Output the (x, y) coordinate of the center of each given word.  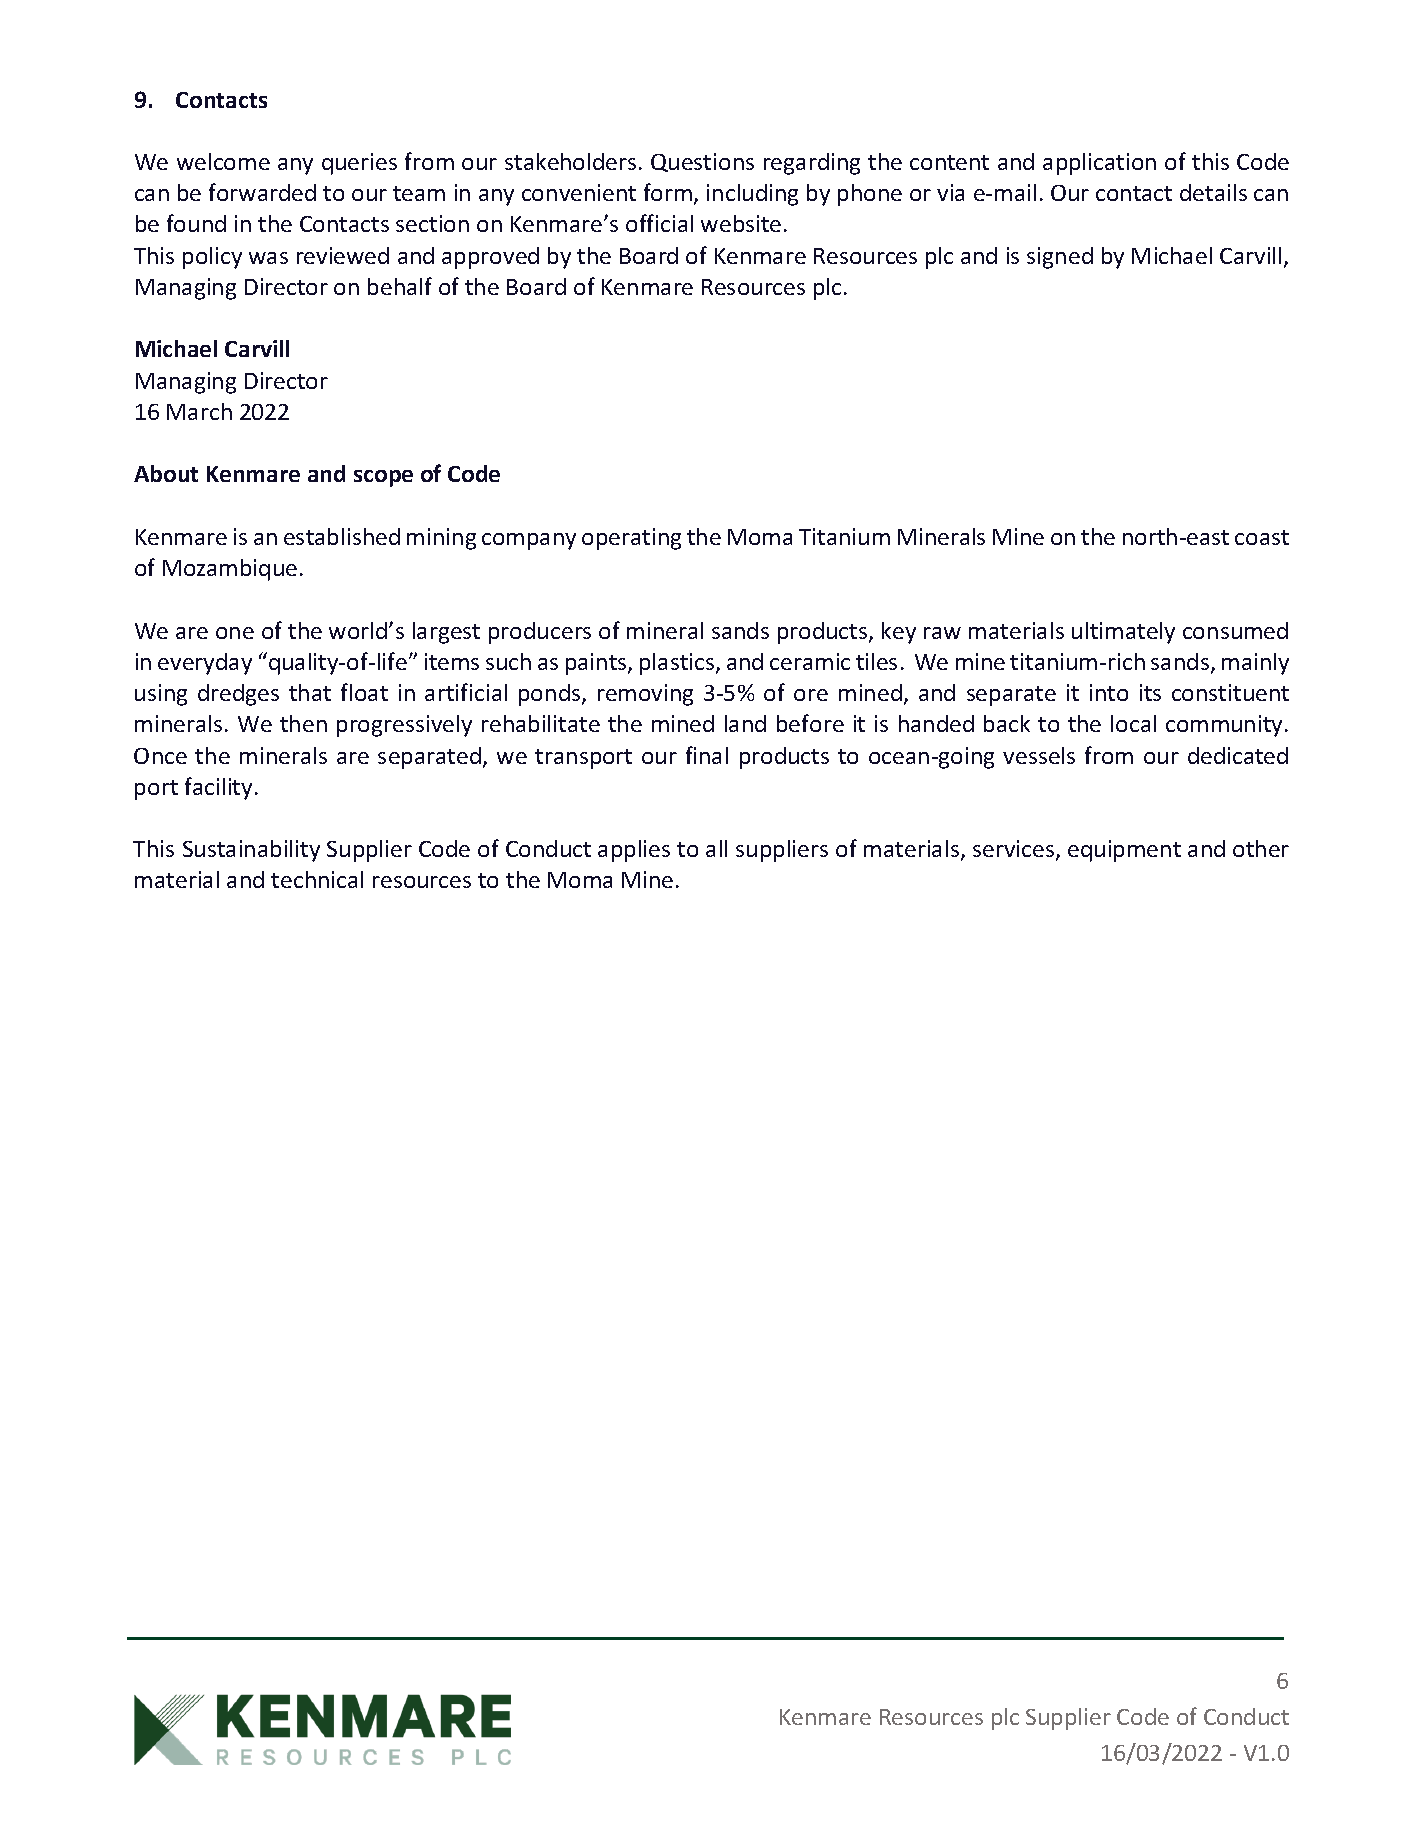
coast (1262, 537)
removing (645, 695)
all (716, 848)
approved (490, 258)
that (310, 692)
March (199, 411)
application (1099, 164)
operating (631, 539)
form (668, 192)
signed (1060, 258)
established (342, 536)
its (1150, 692)
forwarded (262, 192)
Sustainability (251, 851)
